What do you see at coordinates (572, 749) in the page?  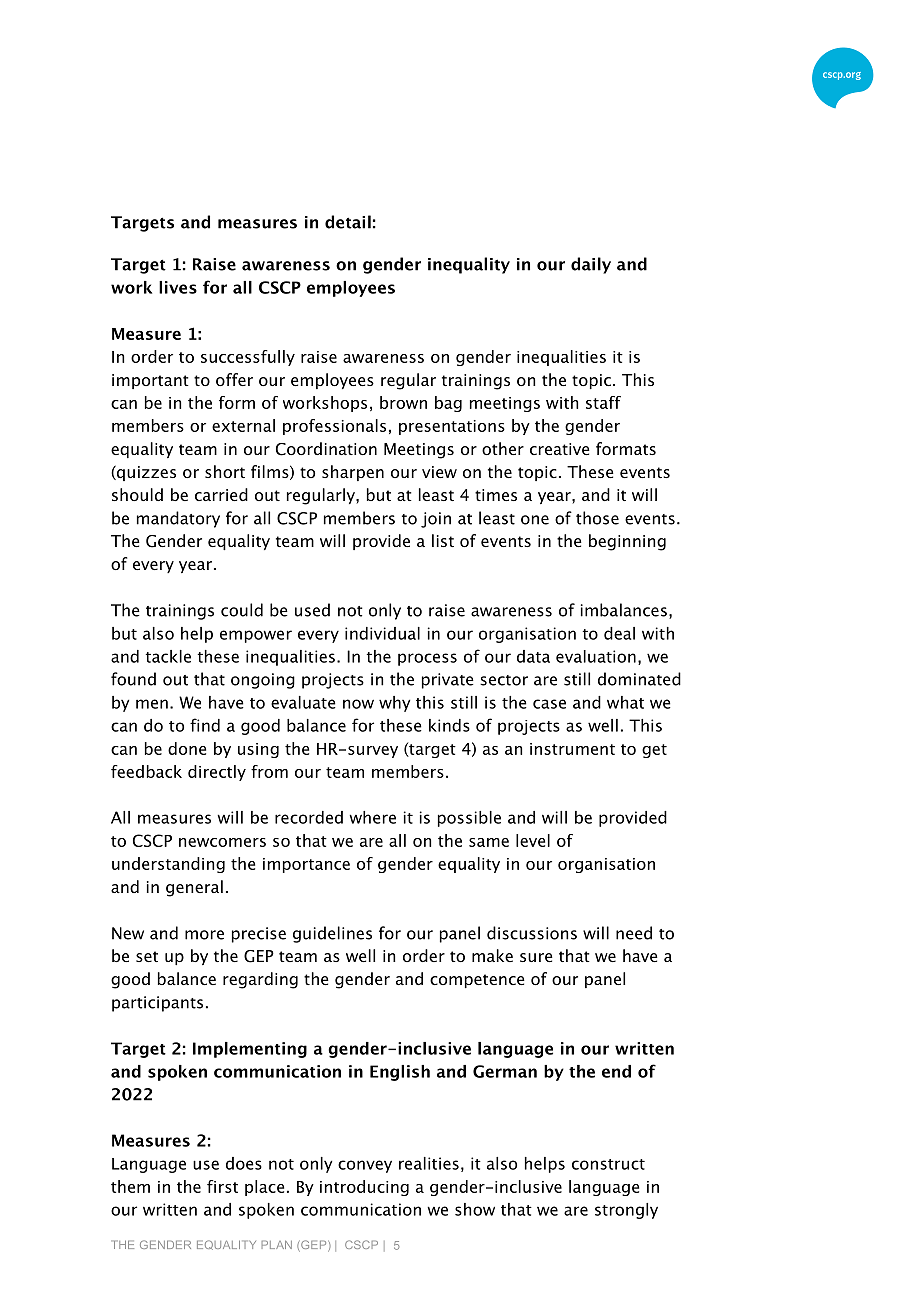 I see `instrument` at bounding box center [572, 749].
